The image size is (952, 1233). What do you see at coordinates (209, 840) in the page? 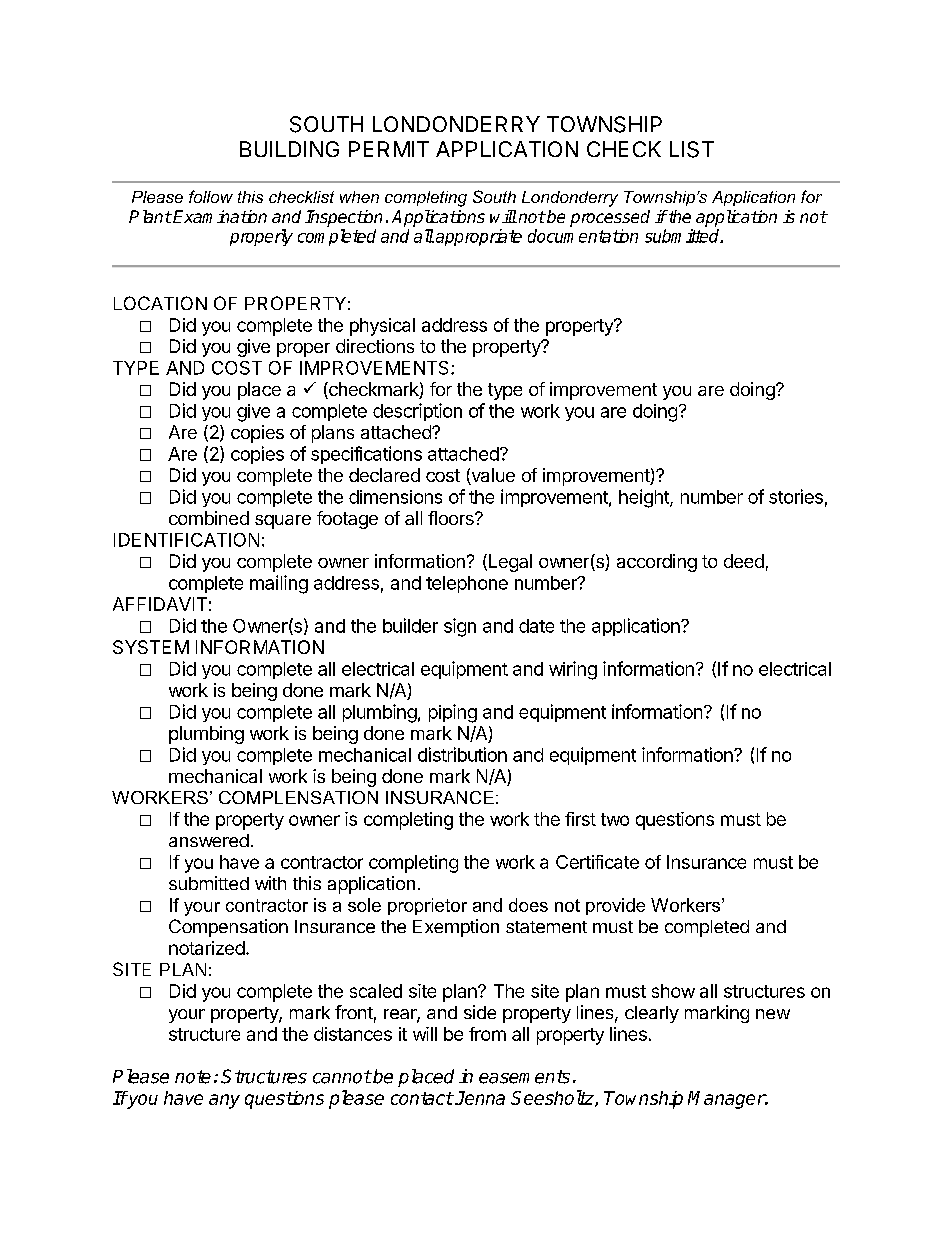
I see `answered` at bounding box center [209, 840].
